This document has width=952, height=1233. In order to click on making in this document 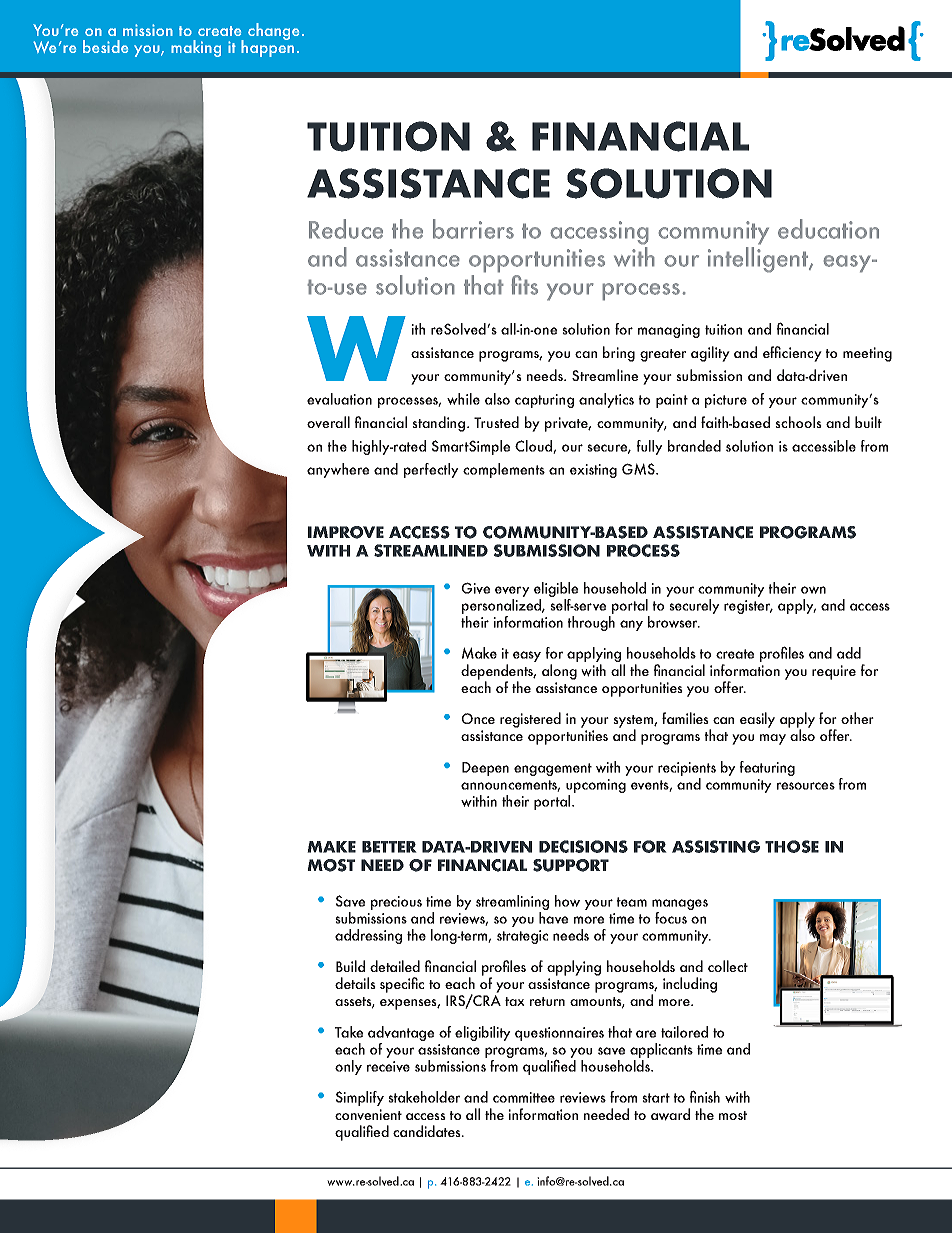, I will do `click(196, 48)`.
